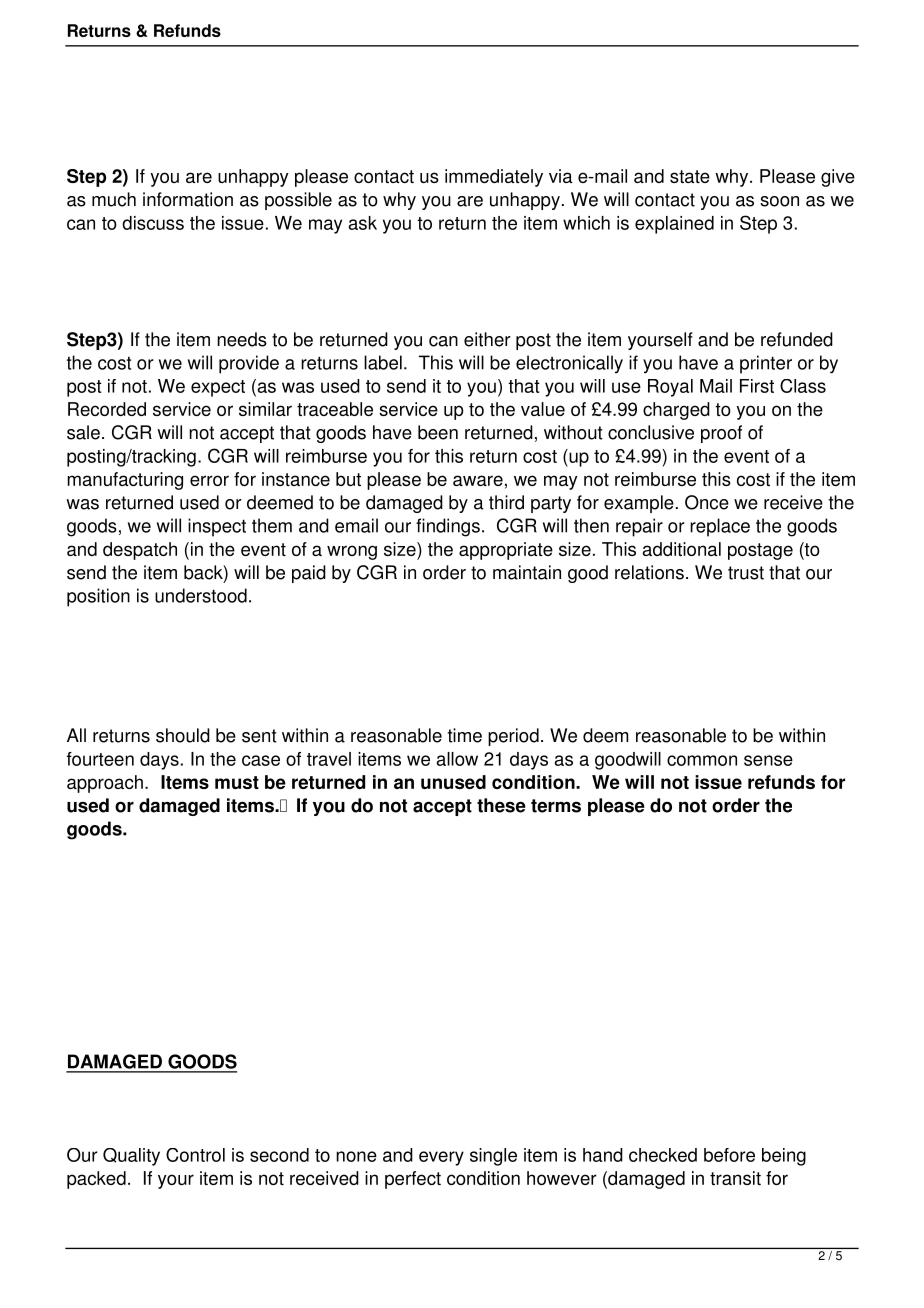 The height and width of the screenshot is (1308, 924). What do you see at coordinates (195, 1155) in the screenshot?
I see `Control` at bounding box center [195, 1155].
